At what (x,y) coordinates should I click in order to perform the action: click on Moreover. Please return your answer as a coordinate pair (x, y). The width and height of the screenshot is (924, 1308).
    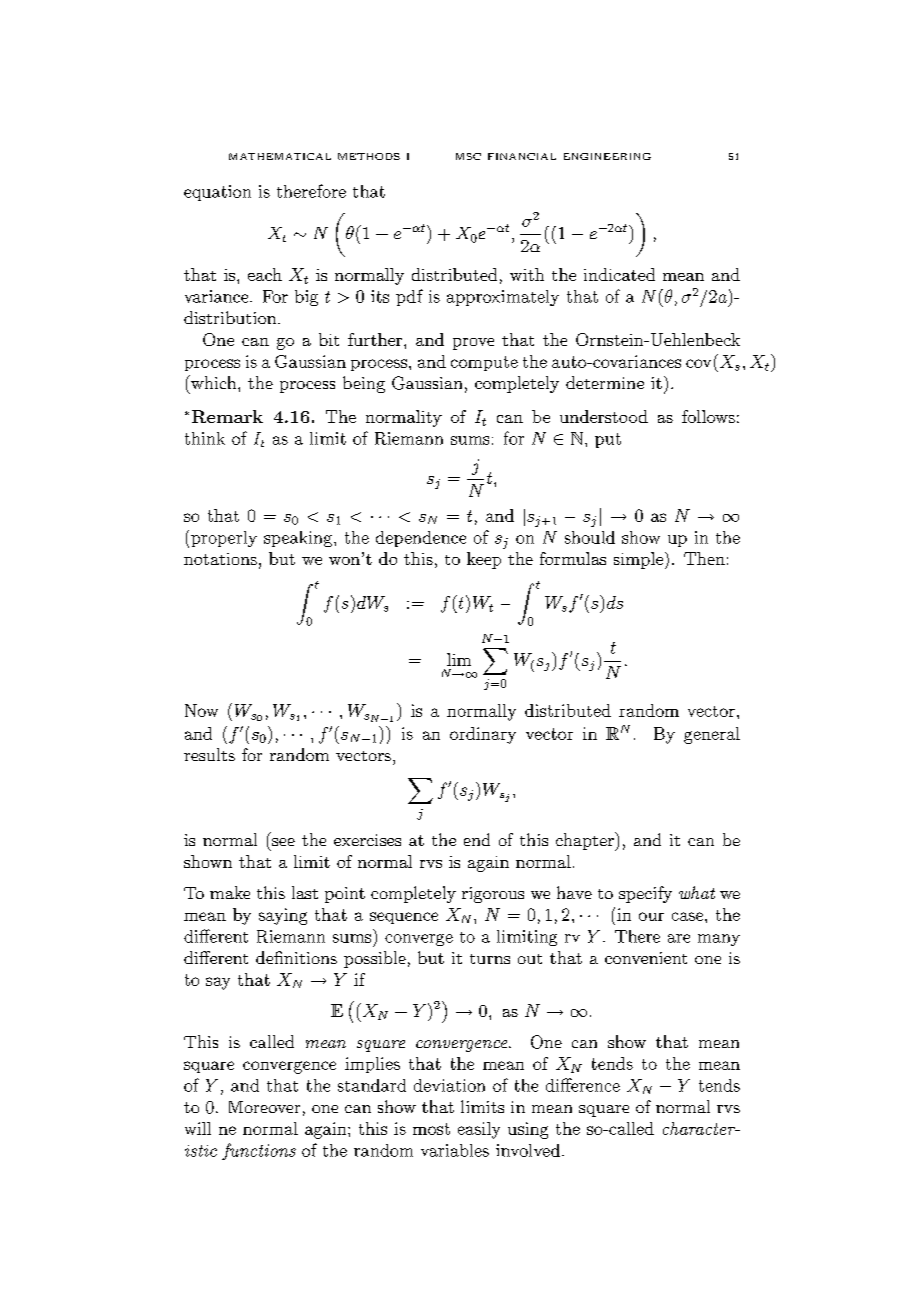
    Looking at the image, I should click on (264, 1107).
